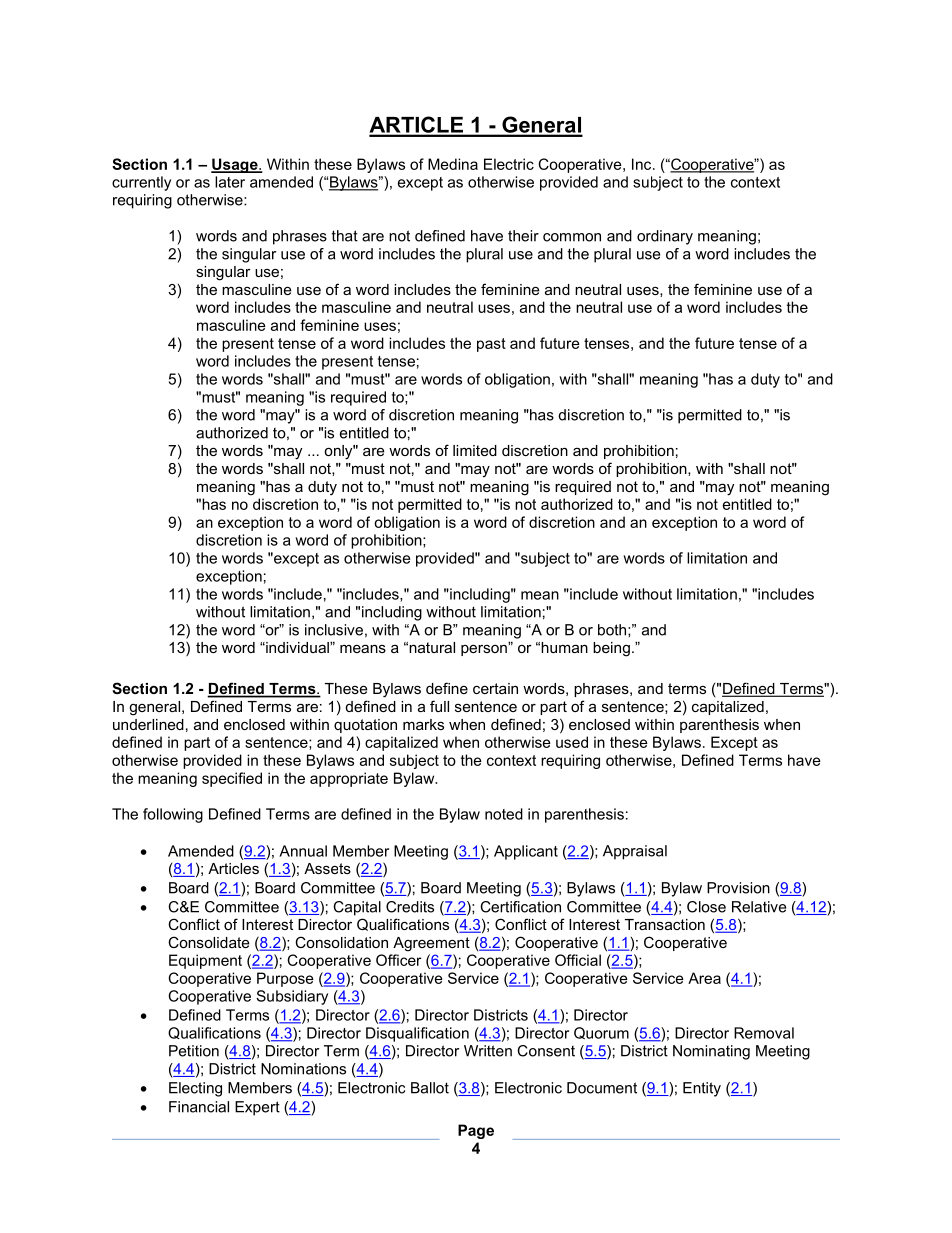 The width and height of the screenshot is (952, 1233). Describe the element at coordinates (453, 164) in the screenshot. I see `Medina` at that location.
